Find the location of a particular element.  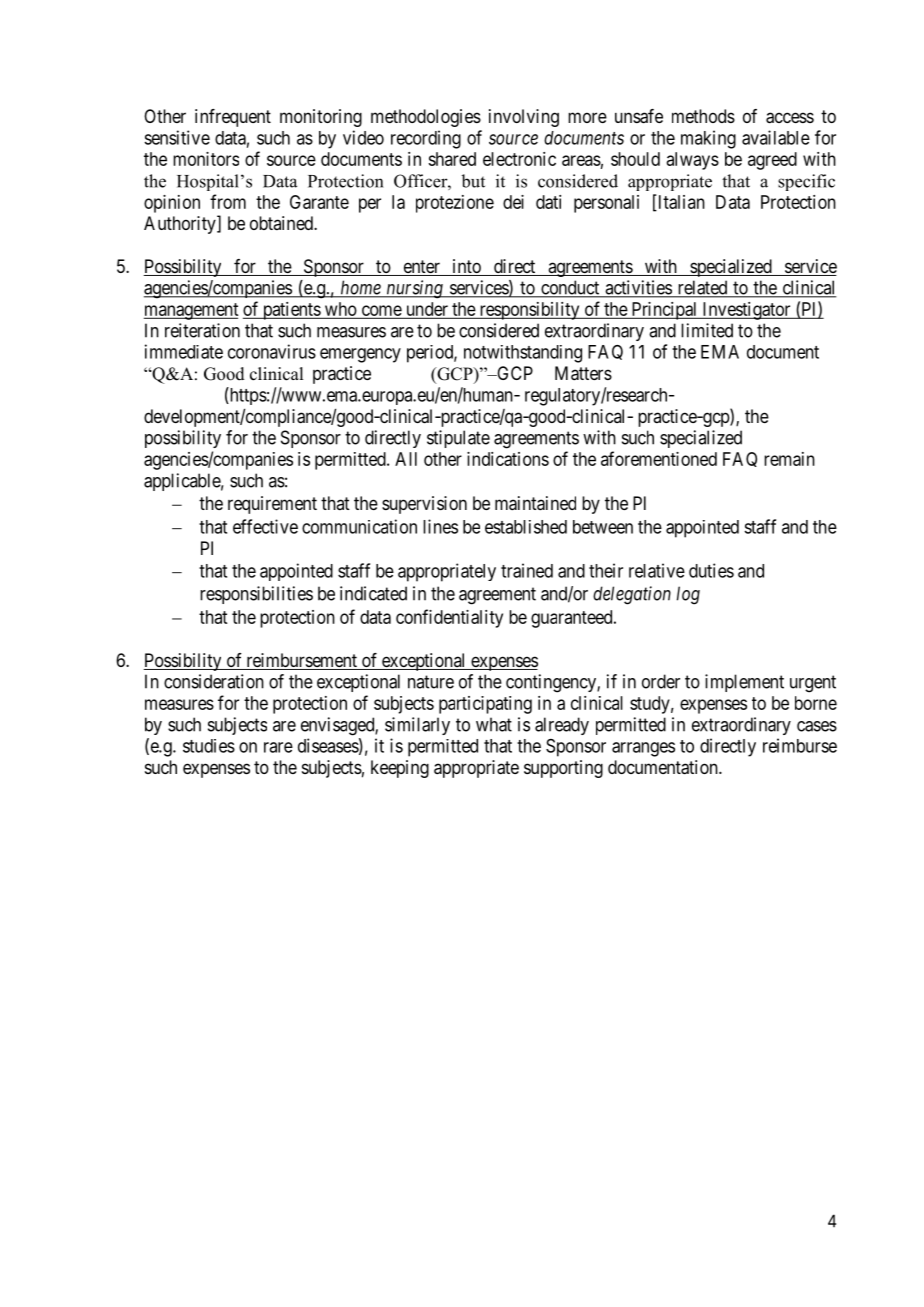

involving is located at coordinates (524, 118).
